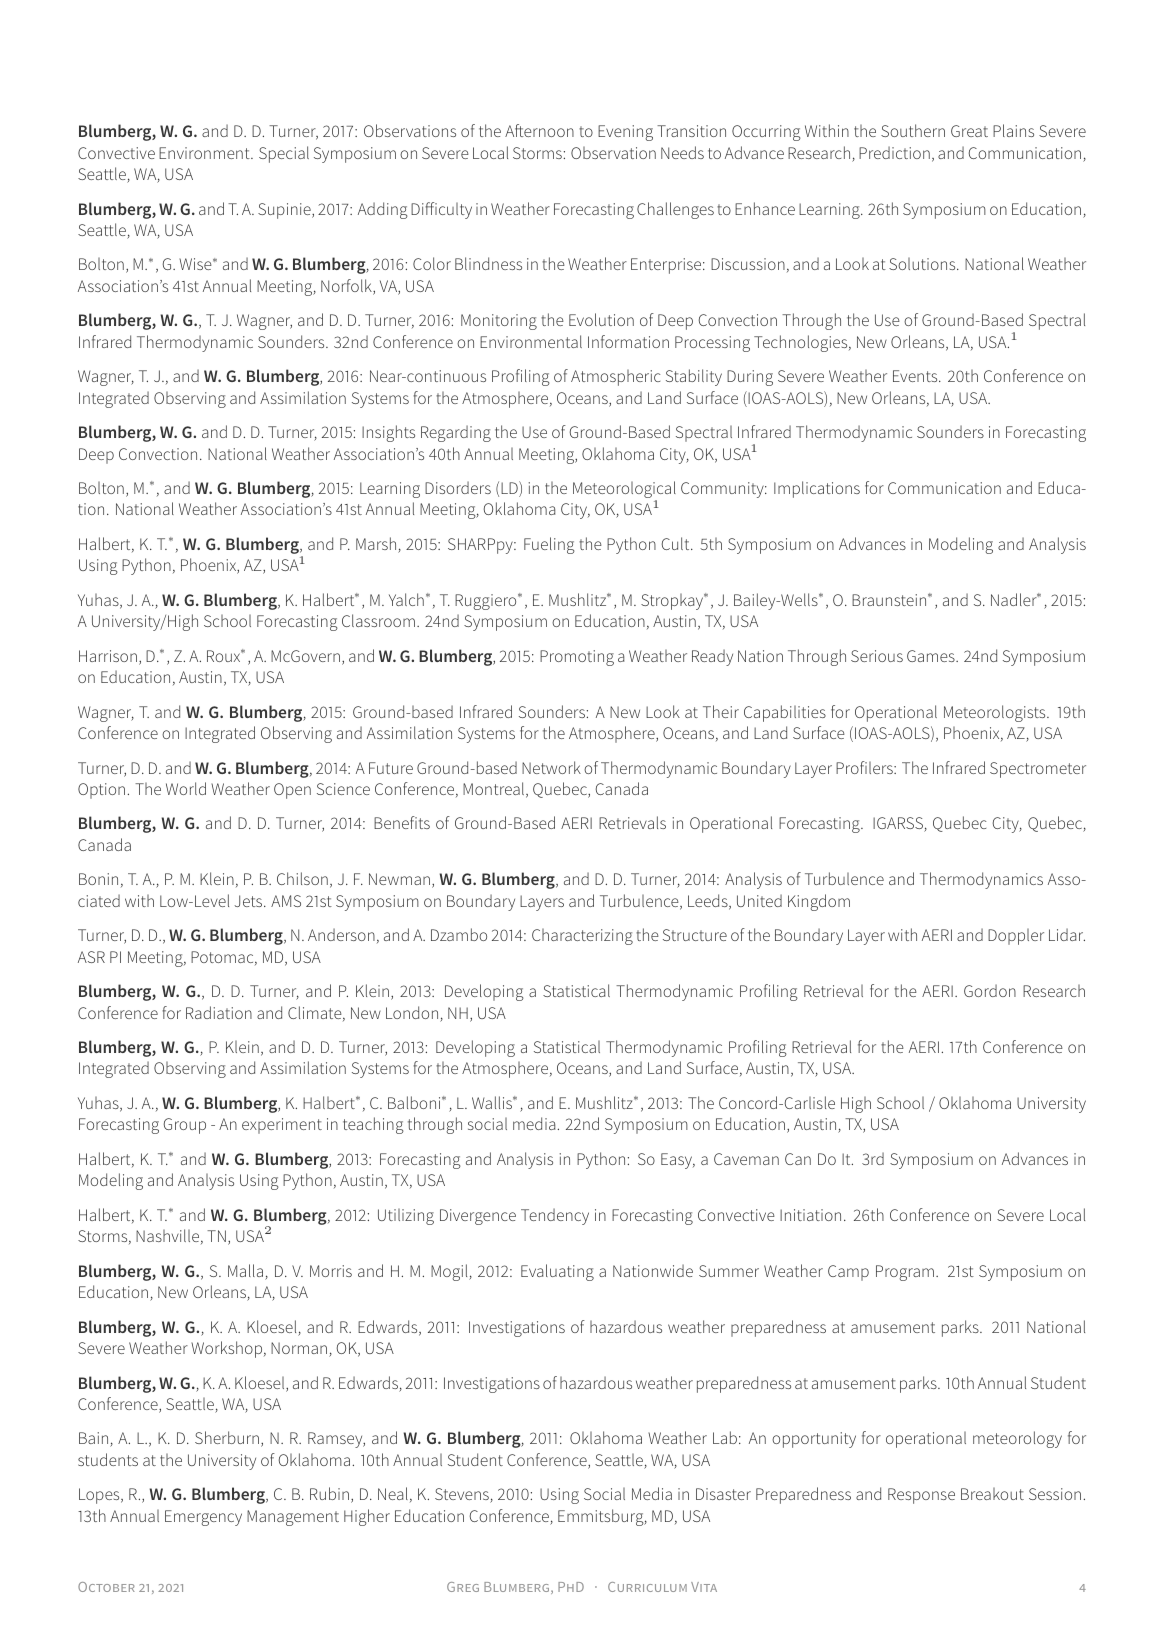 This image has width=1164, height=1646. Describe the element at coordinates (539, 130) in the image. I see `Afternoon` at that location.
